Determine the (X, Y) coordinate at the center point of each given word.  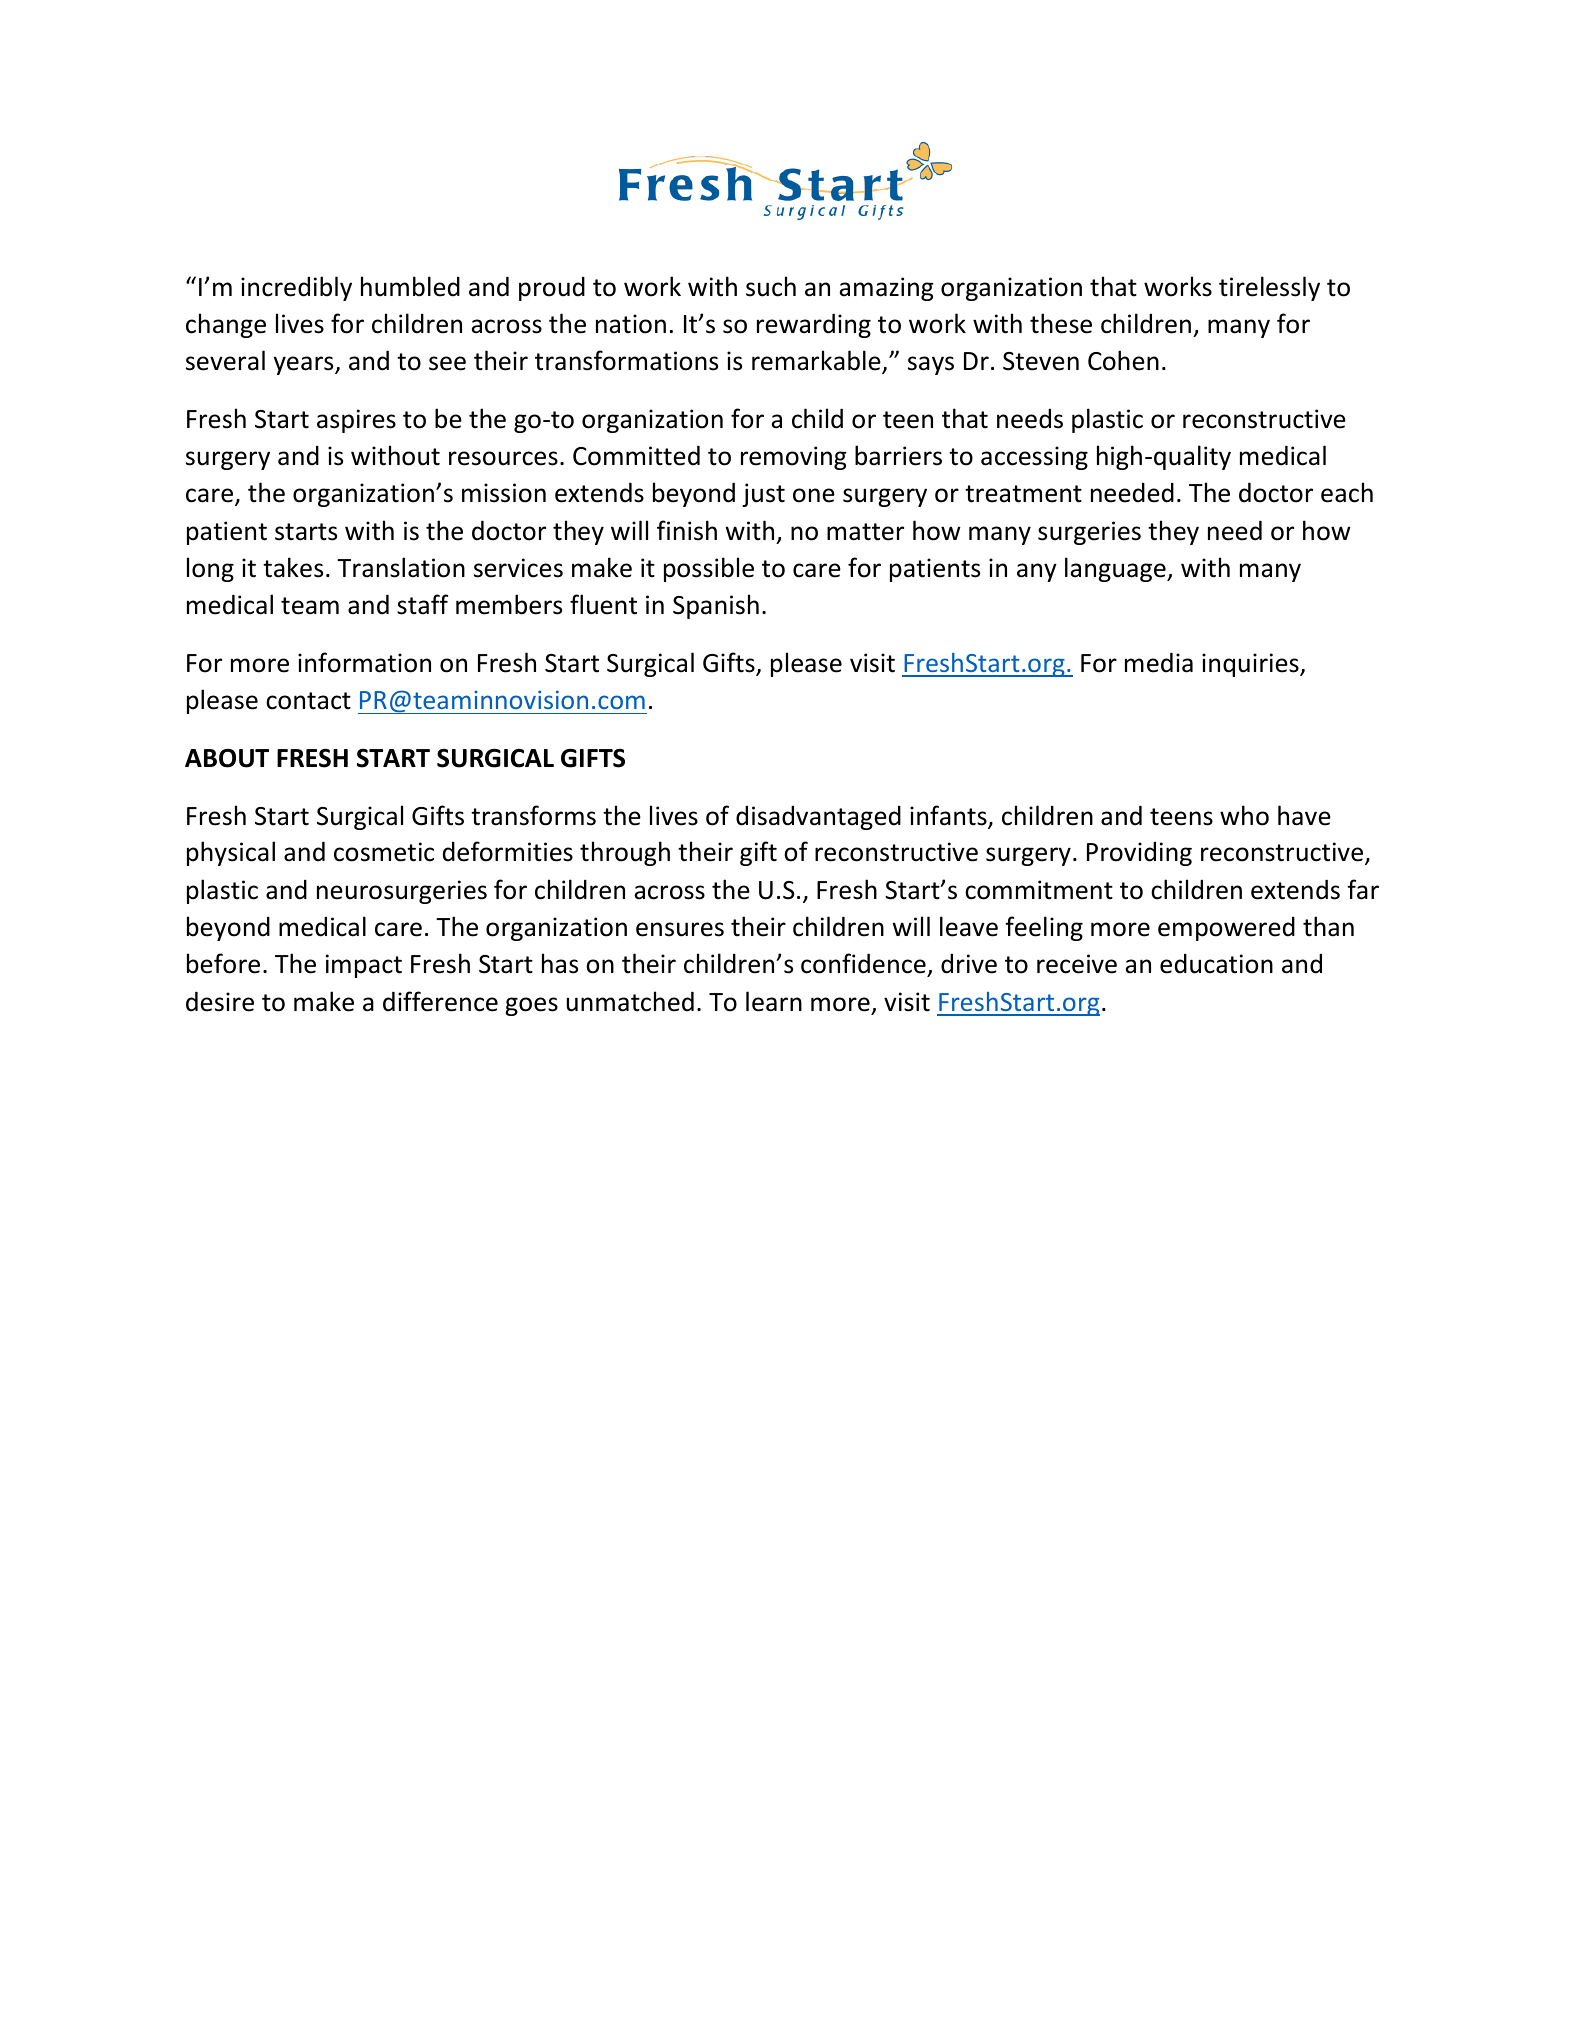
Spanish (716, 606)
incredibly (296, 288)
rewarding (814, 325)
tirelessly (1269, 288)
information (364, 662)
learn (774, 1001)
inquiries (1251, 665)
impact (364, 966)
